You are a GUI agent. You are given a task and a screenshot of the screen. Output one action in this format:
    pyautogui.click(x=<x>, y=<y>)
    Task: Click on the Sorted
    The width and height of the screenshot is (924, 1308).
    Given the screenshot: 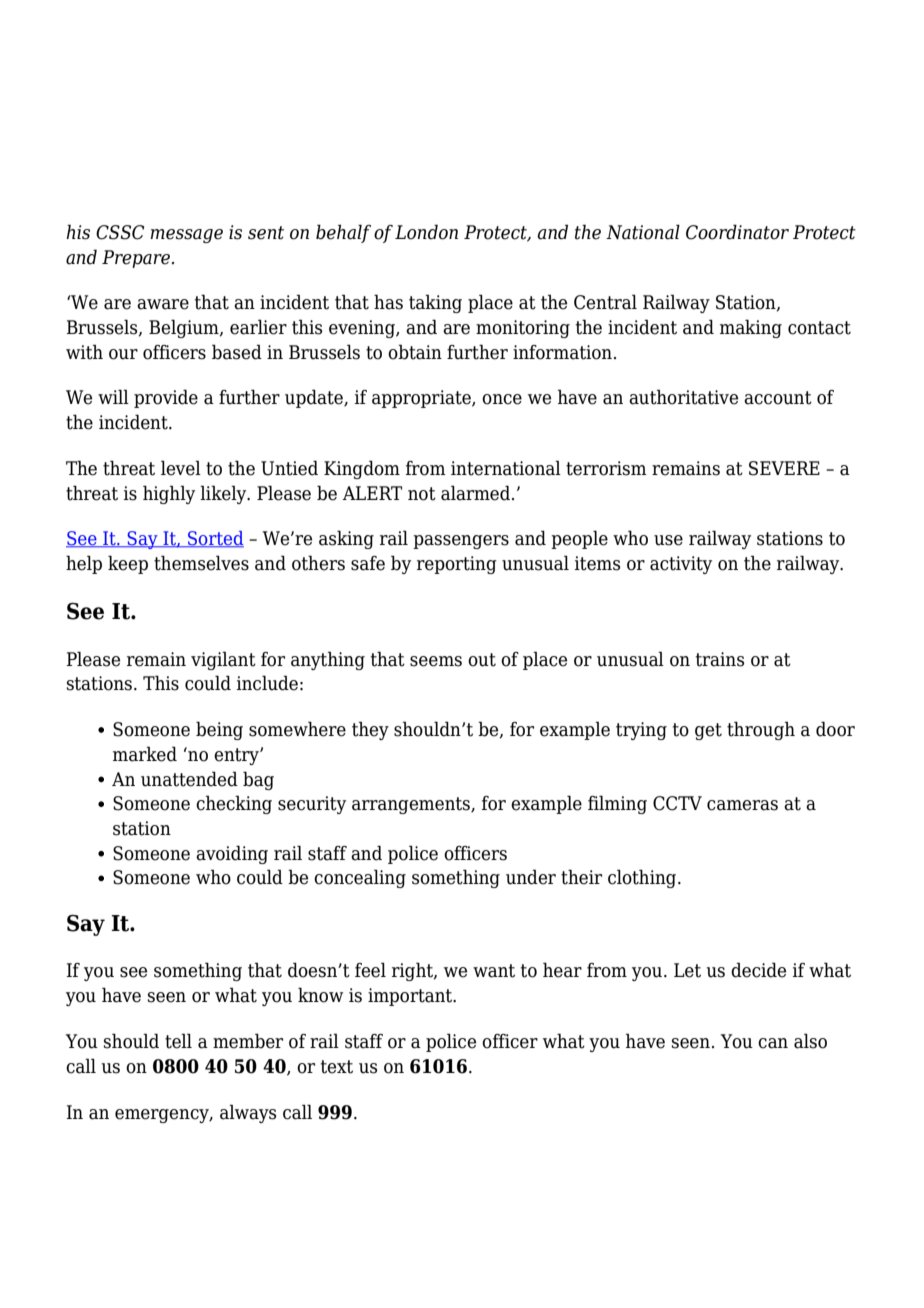 What is the action you would take?
    pyautogui.click(x=215, y=539)
